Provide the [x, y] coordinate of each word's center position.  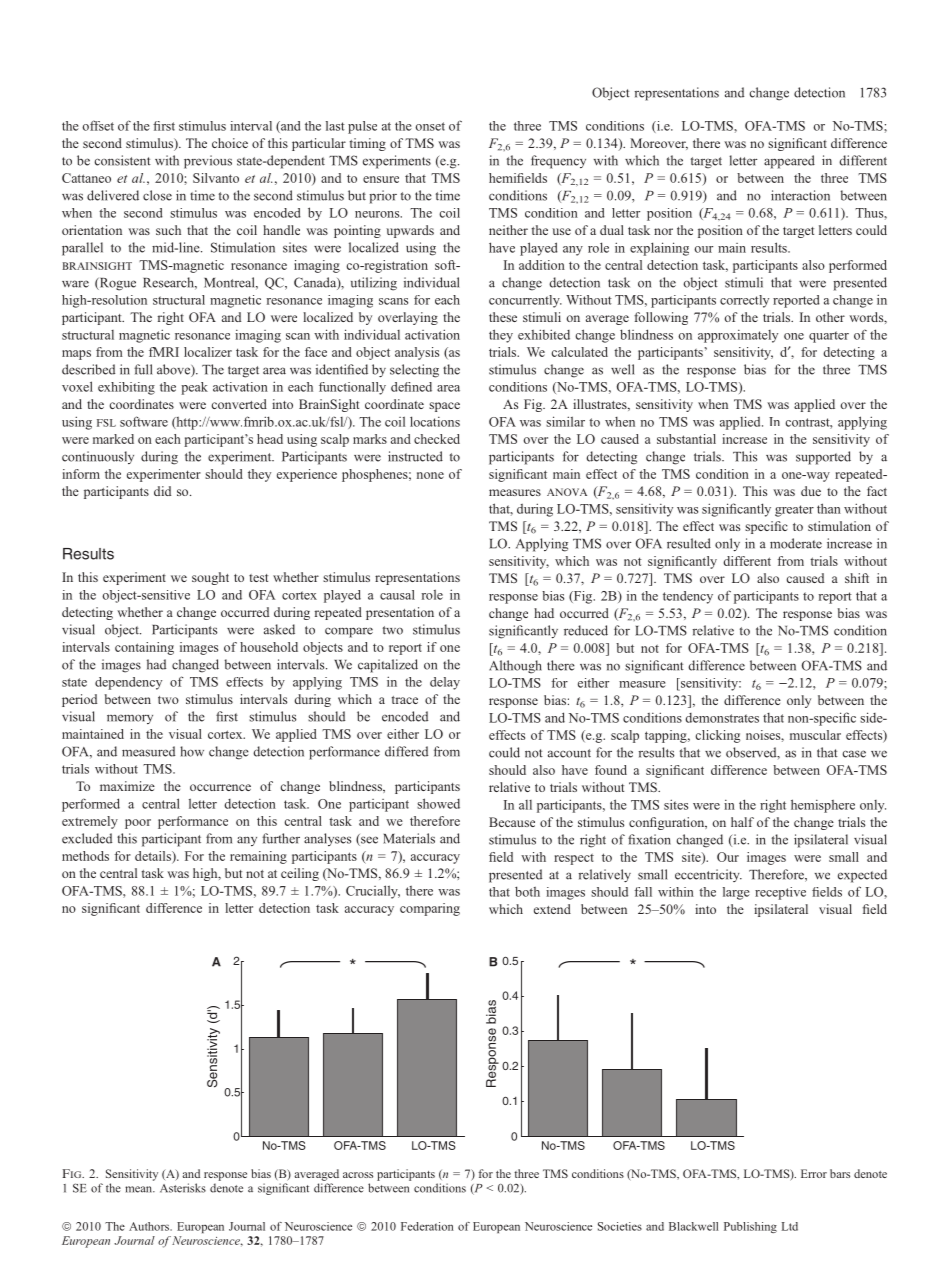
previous [208, 162]
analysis [417, 353]
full [143, 369]
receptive [780, 893]
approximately [738, 336]
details [154, 856]
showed [438, 803]
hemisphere [823, 806]
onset [430, 126]
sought [210, 578]
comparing [430, 909]
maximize [127, 786]
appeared [789, 162]
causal [397, 595]
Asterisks [183, 1188]
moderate [796, 543]
